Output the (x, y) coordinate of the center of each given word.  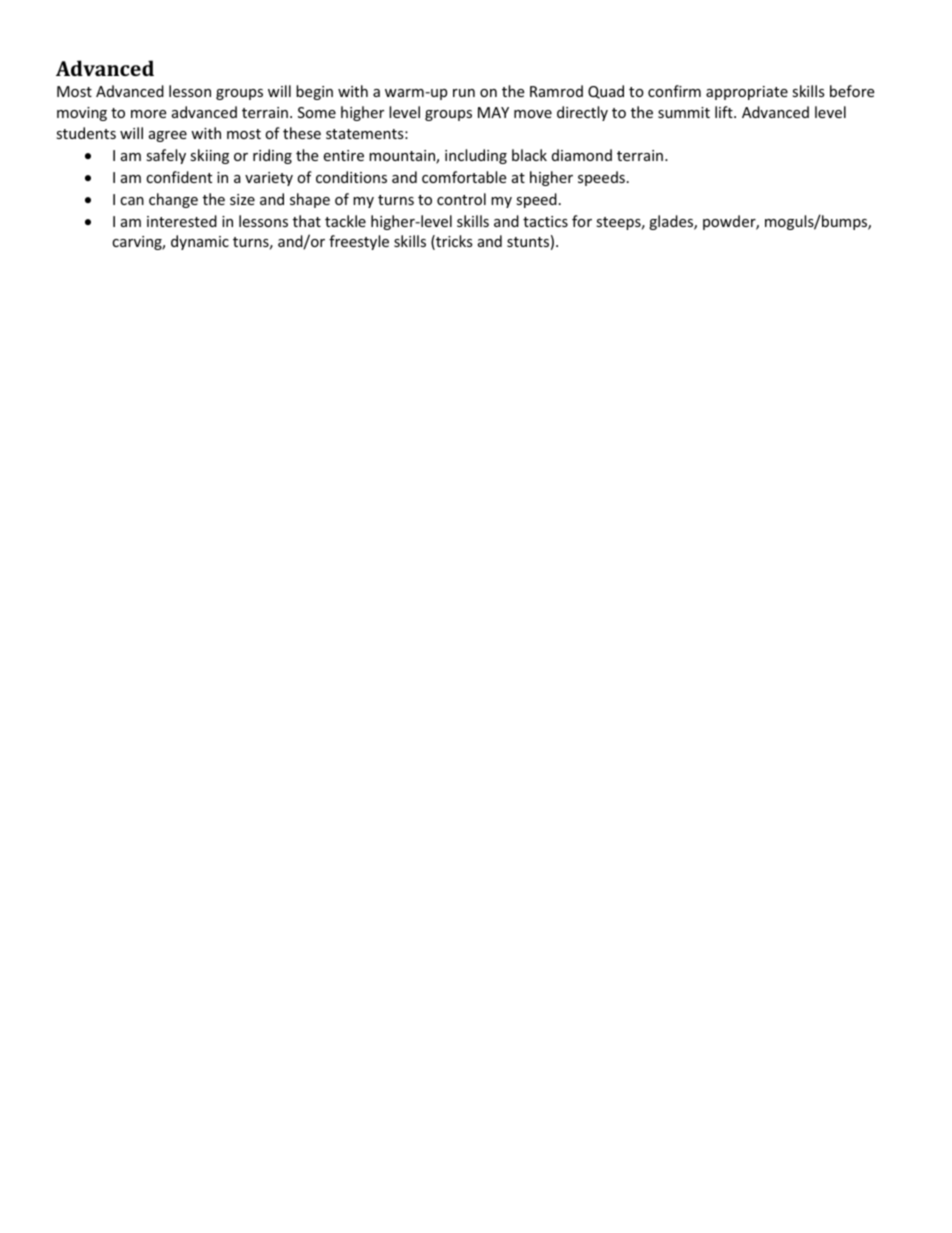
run (464, 93)
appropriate (747, 93)
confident (179, 177)
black (529, 155)
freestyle (359, 242)
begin (314, 92)
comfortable (464, 177)
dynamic (200, 242)
